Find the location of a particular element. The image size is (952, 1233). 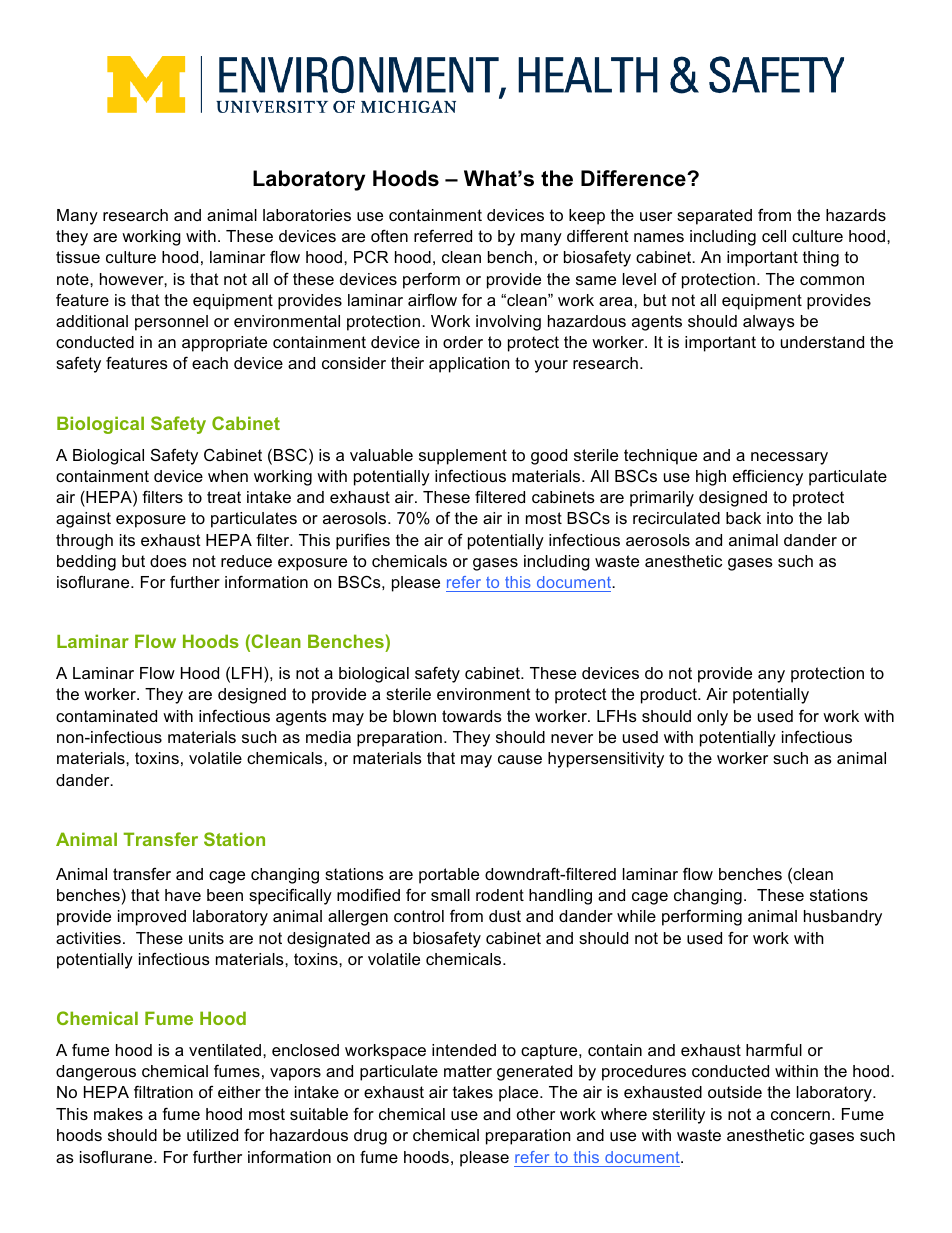

contaminated is located at coordinates (106, 716).
